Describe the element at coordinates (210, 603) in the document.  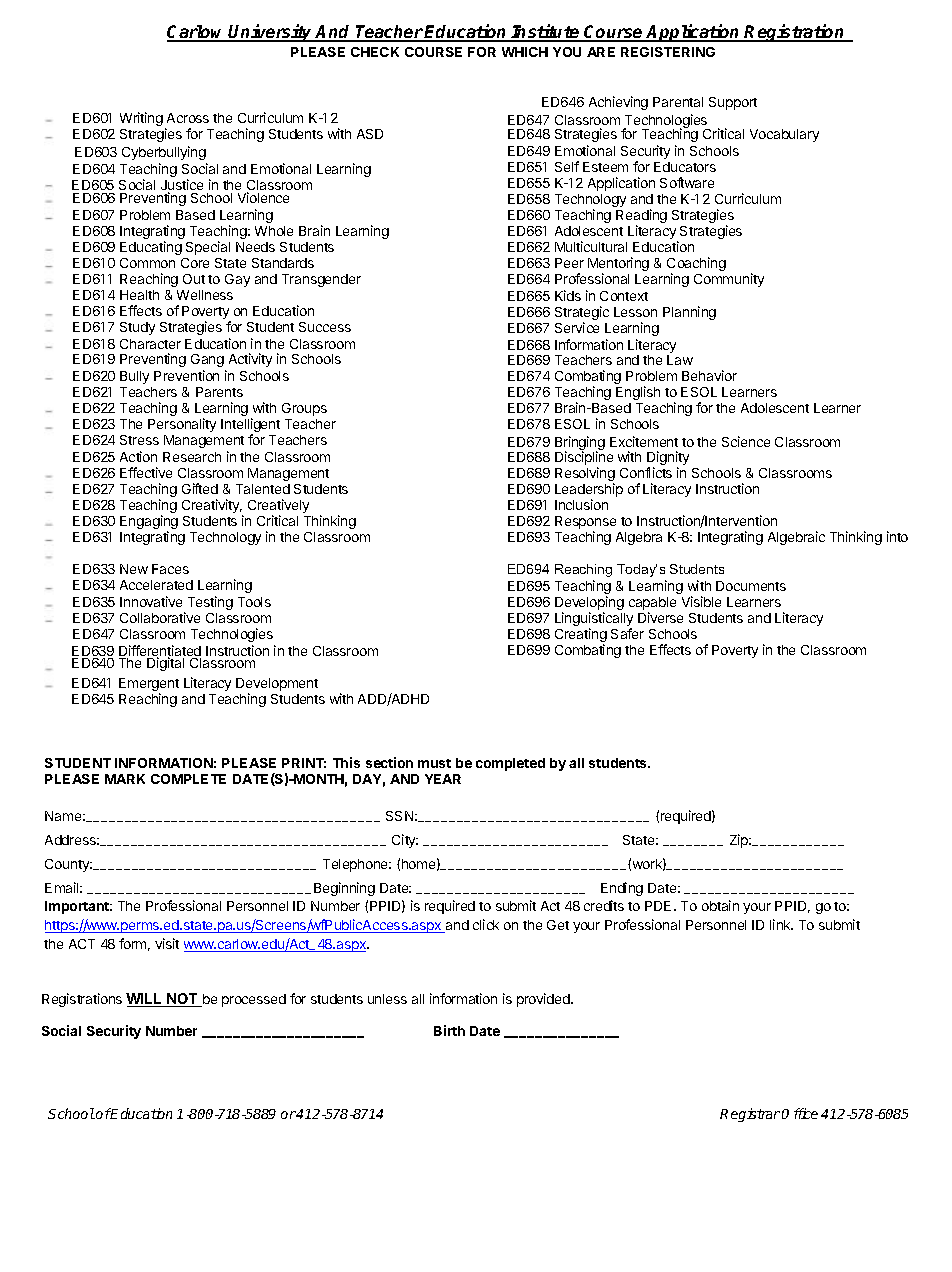
I see `Testing` at that location.
